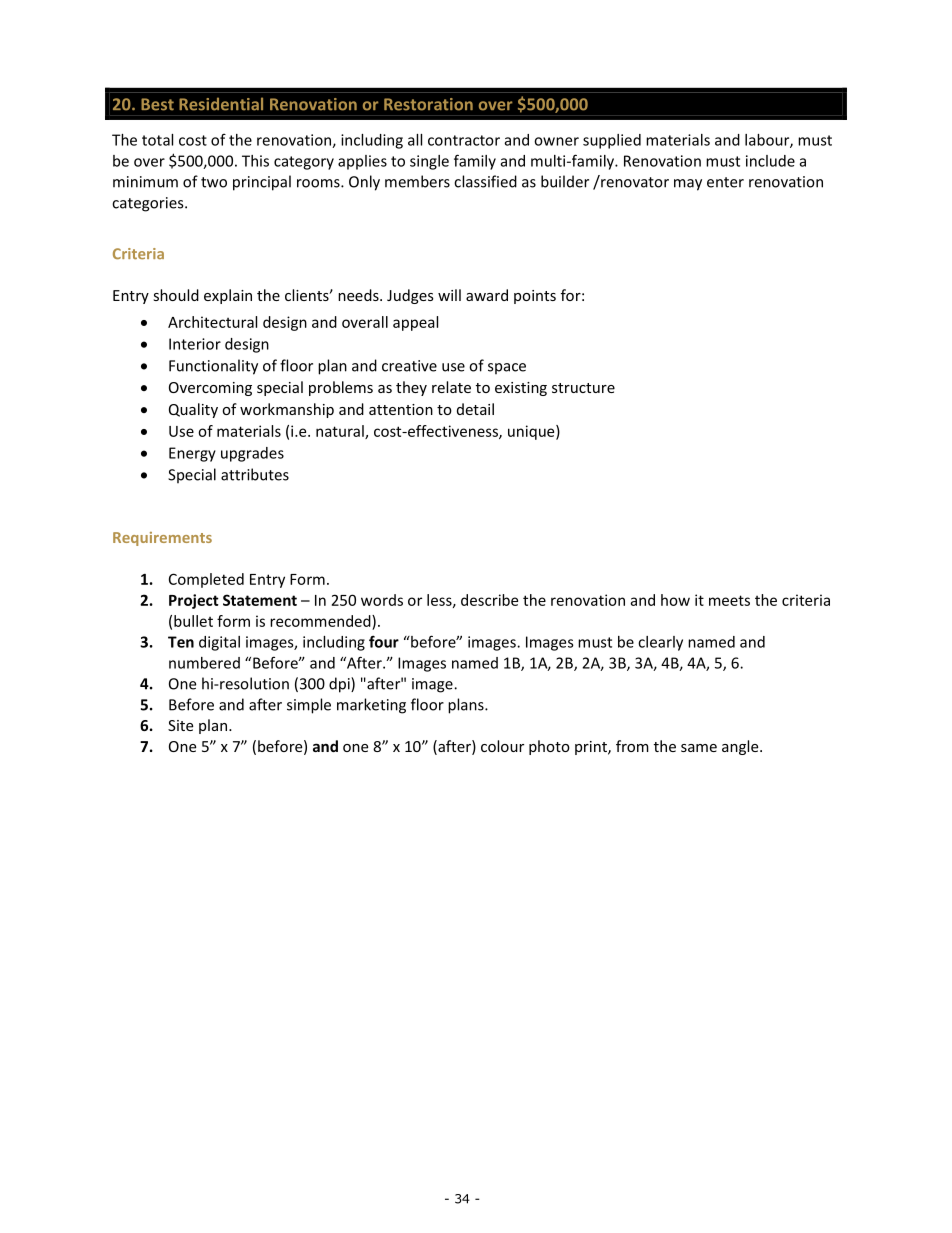  I want to click on Completed, so click(206, 580).
